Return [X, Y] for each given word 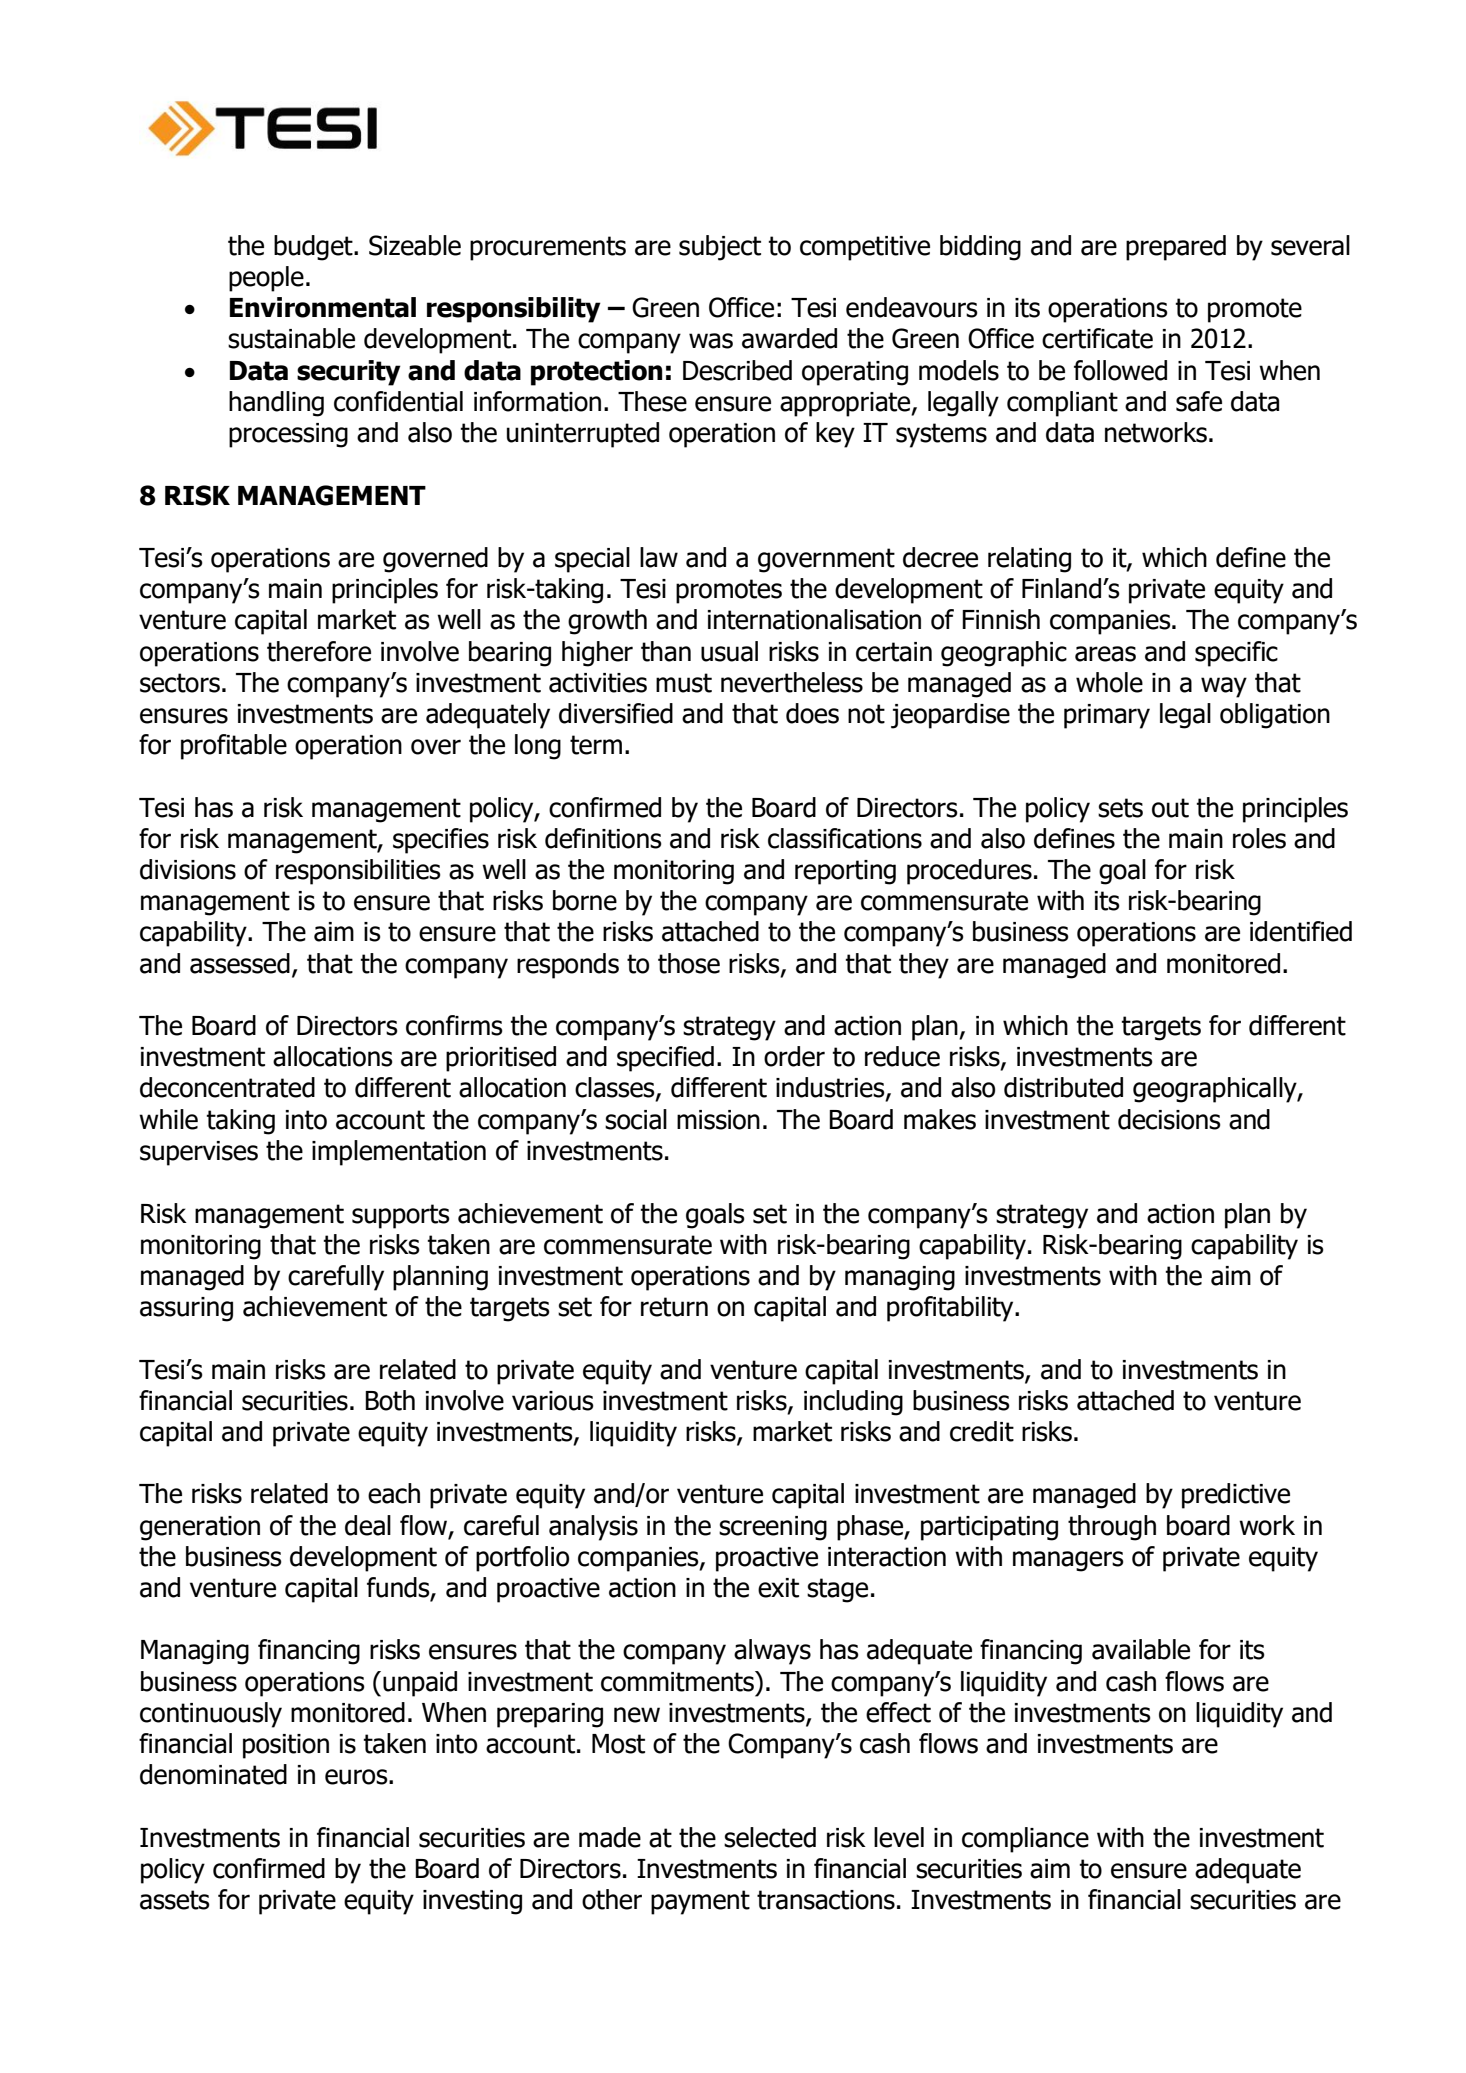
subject [720, 248]
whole [1109, 682]
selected [770, 1837]
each [394, 1493]
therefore [319, 651]
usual [729, 651]
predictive [1236, 1496]
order [794, 1056]
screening [773, 1528]
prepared [1176, 248]
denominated [213, 1774]
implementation [399, 1153]
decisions [1169, 1119]
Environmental [323, 307]
